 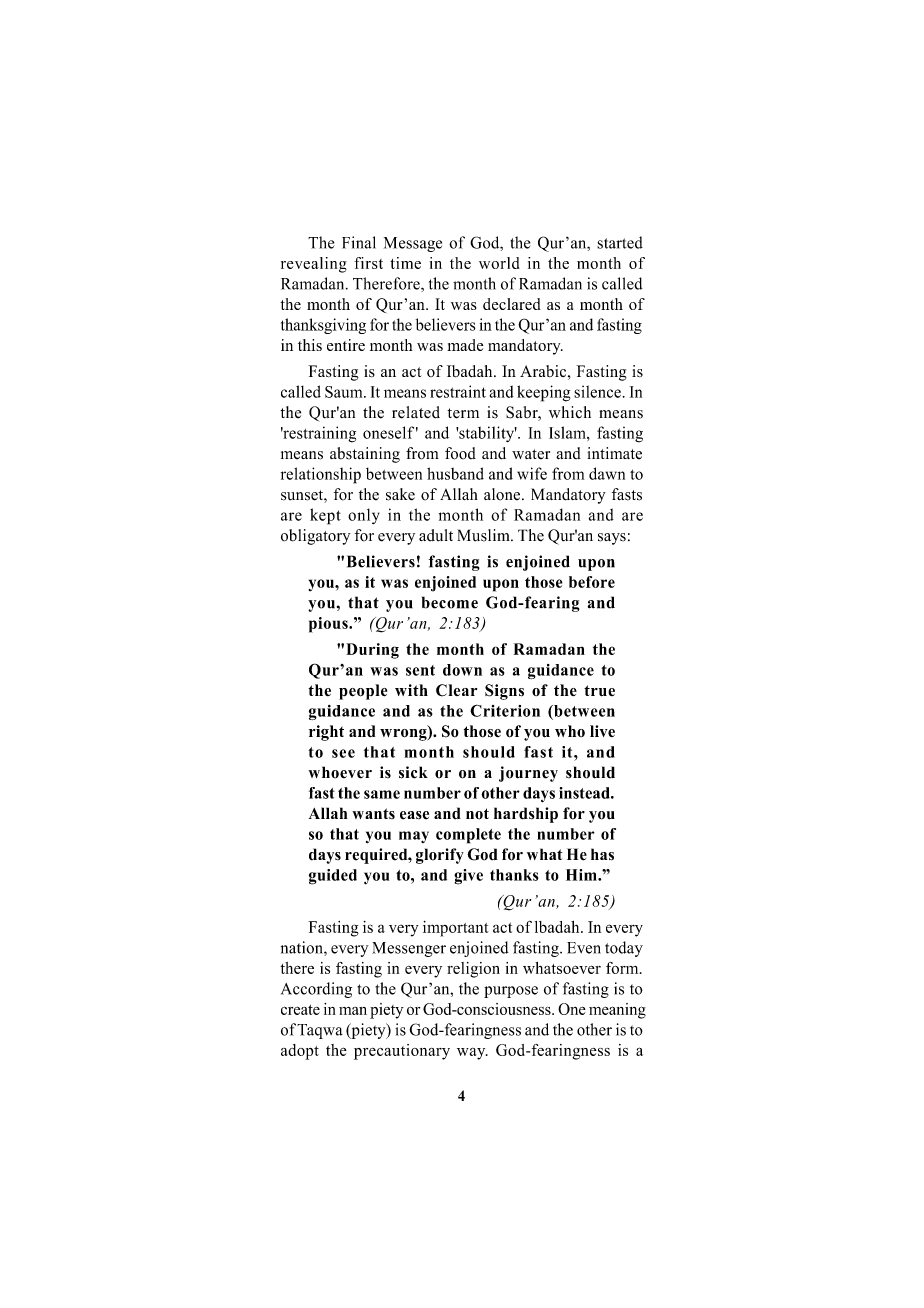 What do you see at coordinates (484, 535) in the image?
I see `Muslim` at bounding box center [484, 535].
